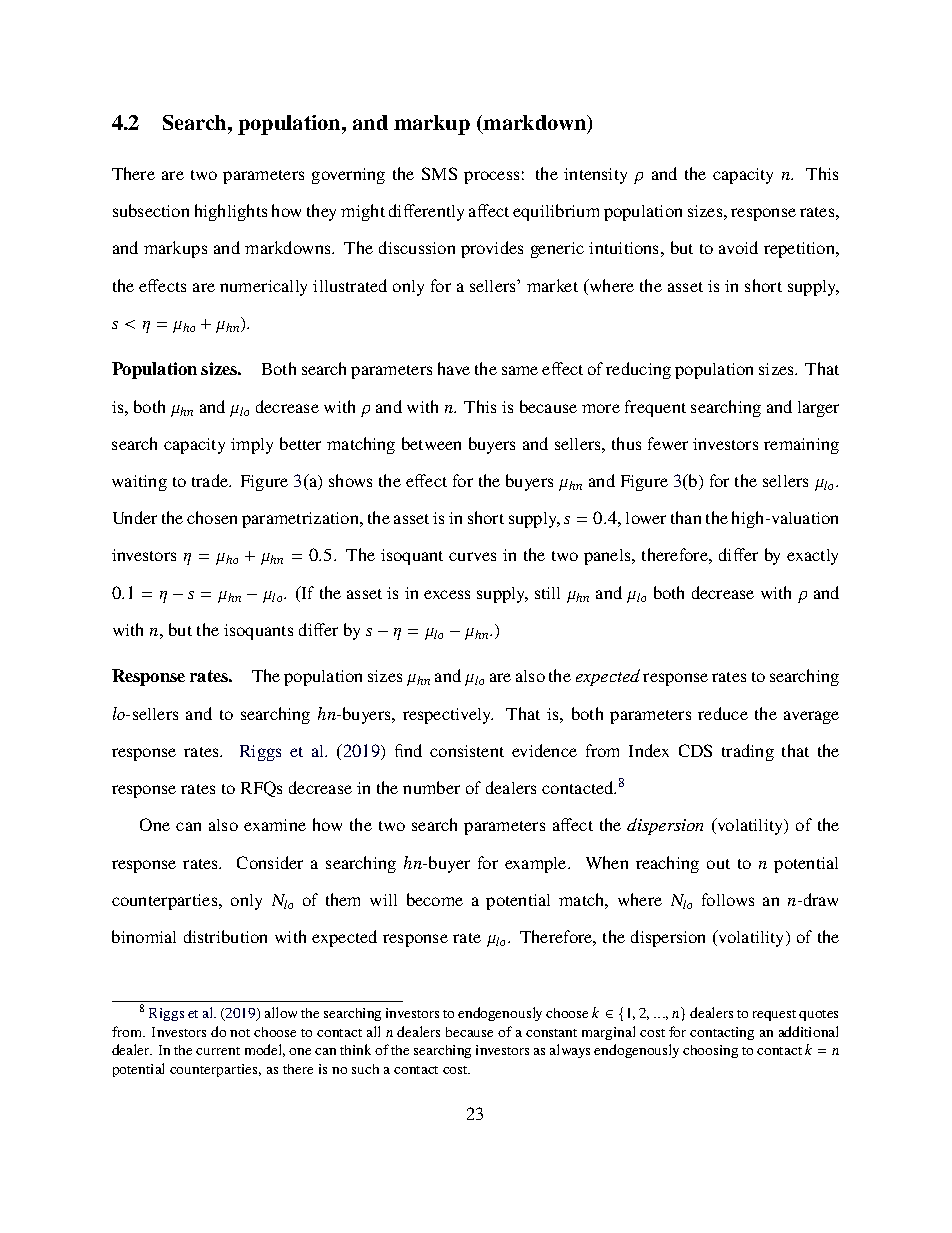  Describe the element at coordinates (252, 446) in the screenshot. I see `imply` at that location.
